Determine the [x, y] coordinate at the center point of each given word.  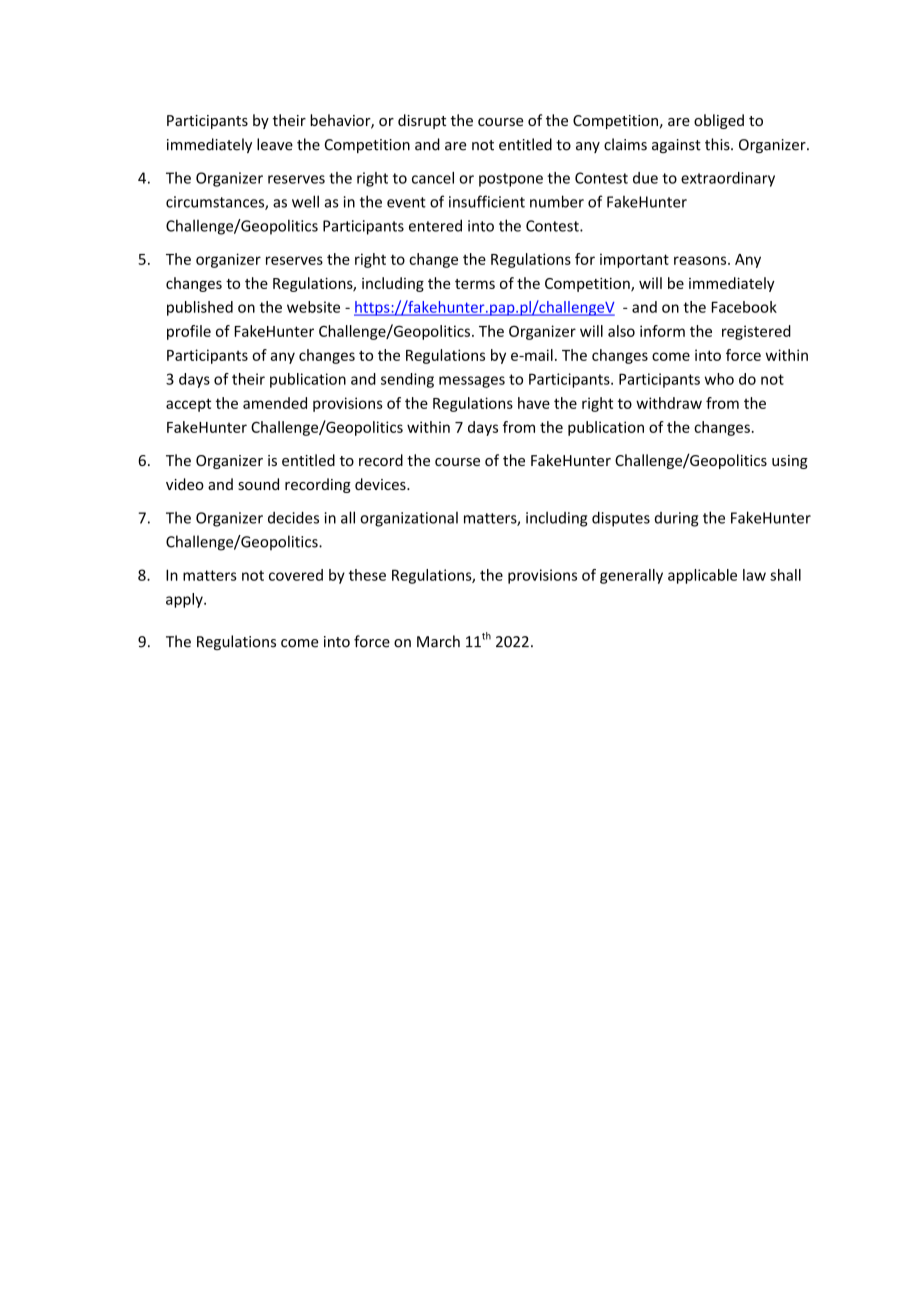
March [438, 641]
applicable [702, 576]
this [718, 144]
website [313, 307]
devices [381, 484]
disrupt [422, 121]
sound [258, 484]
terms [475, 284]
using [790, 462]
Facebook [744, 307]
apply [185, 600]
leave [275, 144]
